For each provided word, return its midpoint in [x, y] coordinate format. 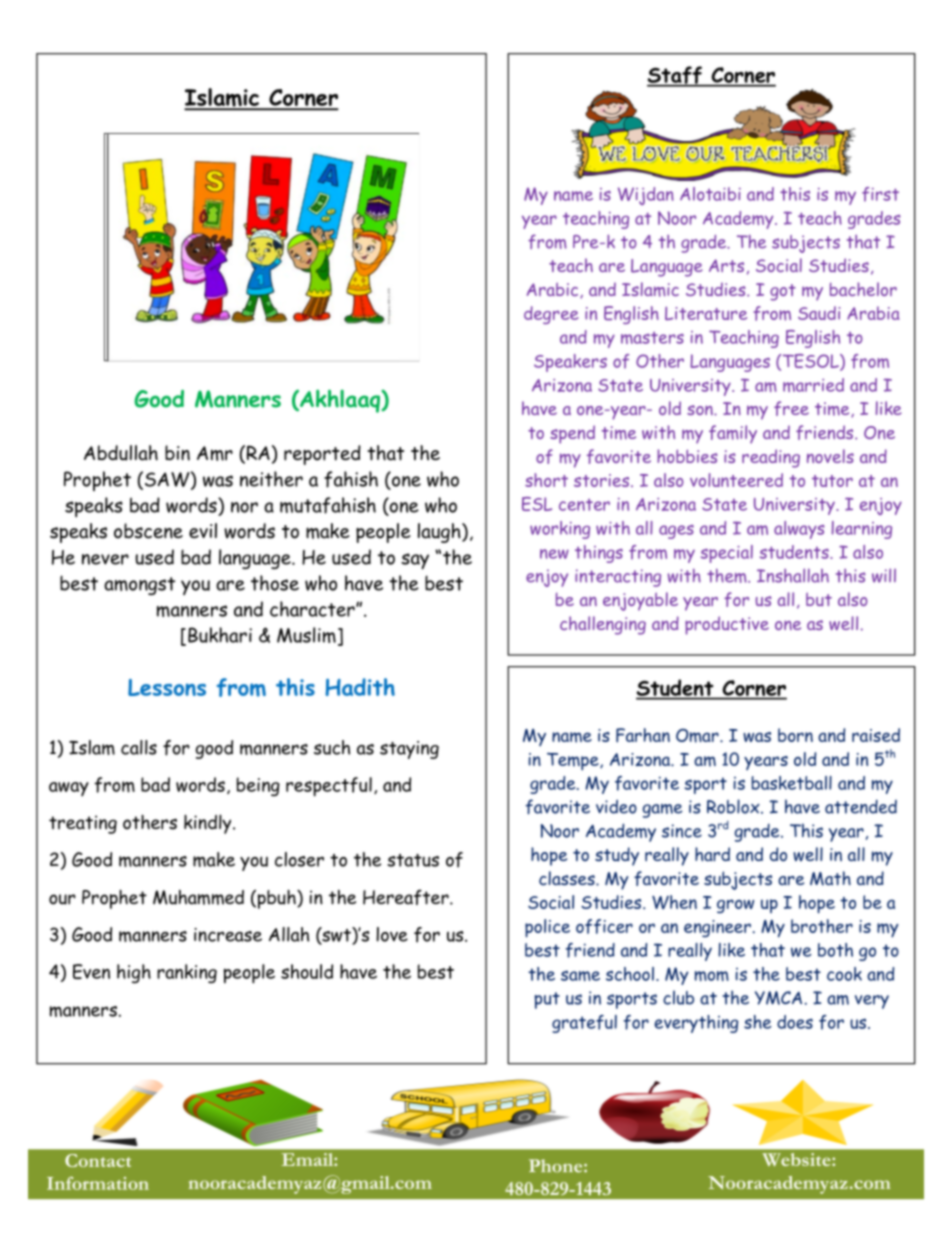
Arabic [554, 290]
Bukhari [220, 635]
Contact [98, 1160]
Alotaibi [710, 194]
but [819, 600]
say [415, 561]
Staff [675, 76]
